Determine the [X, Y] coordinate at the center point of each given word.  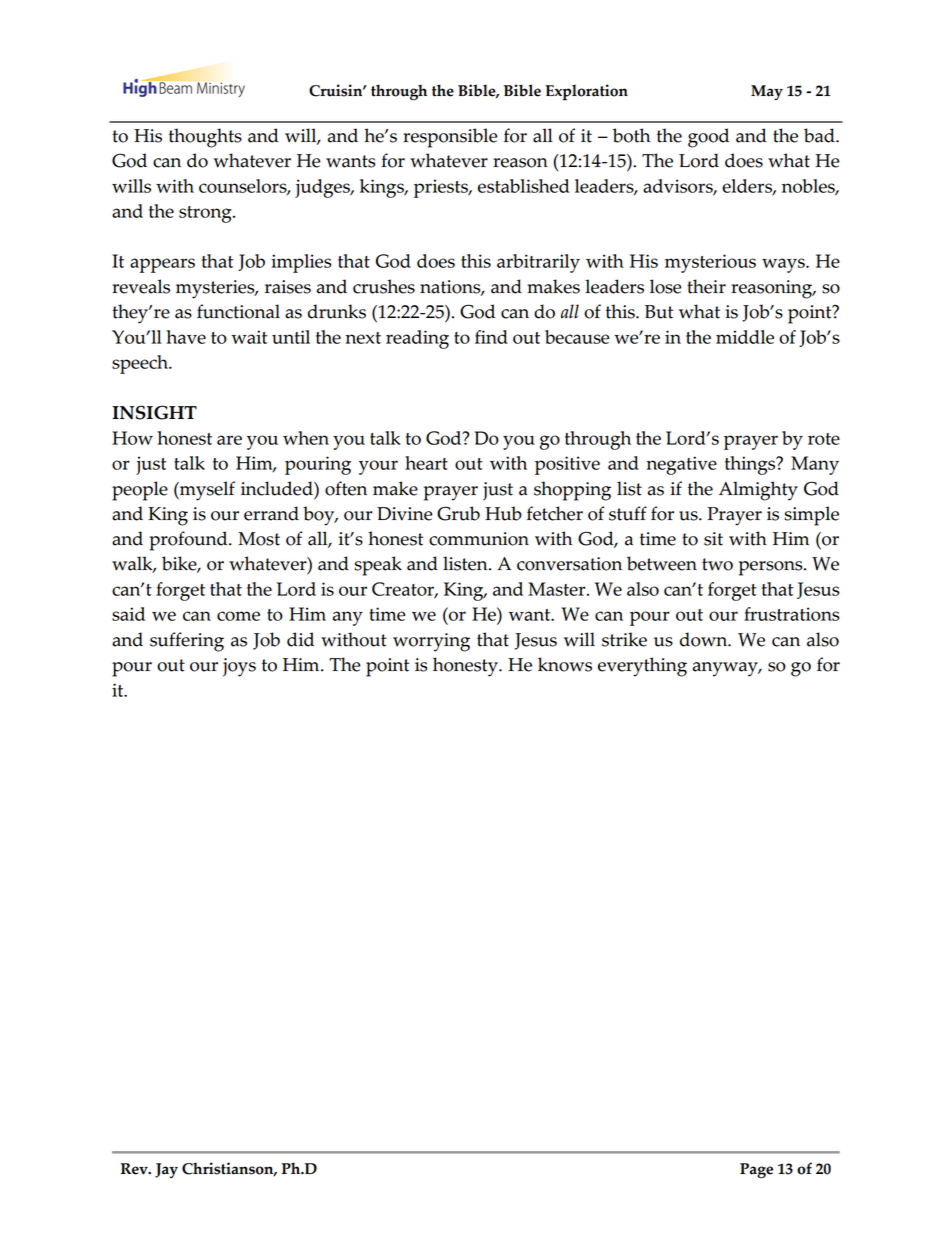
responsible [450, 138]
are [229, 440]
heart [426, 463]
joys [239, 667]
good [708, 138]
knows [565, 664]
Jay [166, 1170]
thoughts [205, 138]
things [751, 465]
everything [642, 667]
